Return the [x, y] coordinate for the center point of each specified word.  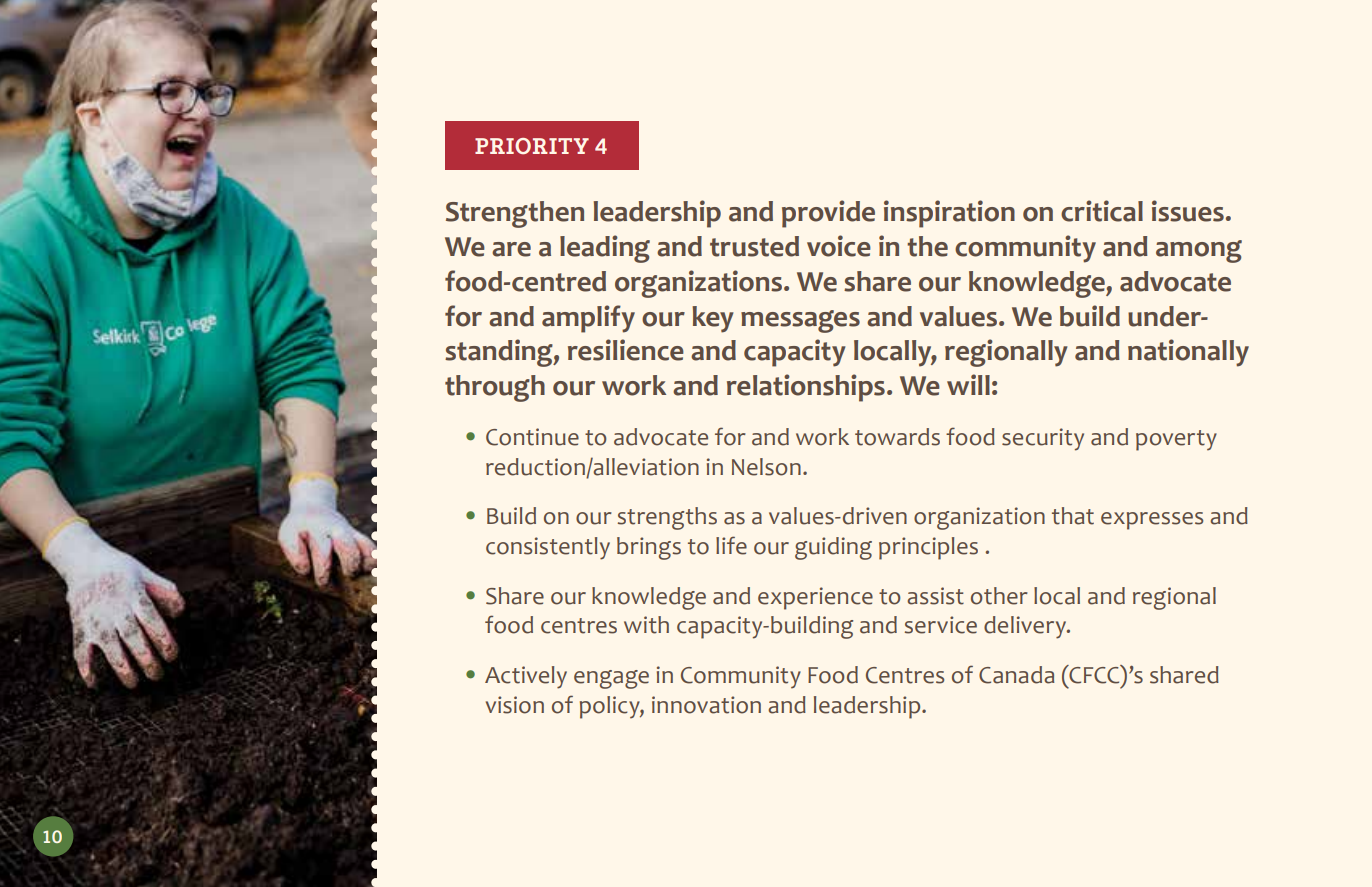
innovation [706, 705]
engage [611, 679]
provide [828, 214]
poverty [1176, 440]
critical [1102, 211]
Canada [1016, 675]
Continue [532, 437]
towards [897, 437]
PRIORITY [532, 146]
